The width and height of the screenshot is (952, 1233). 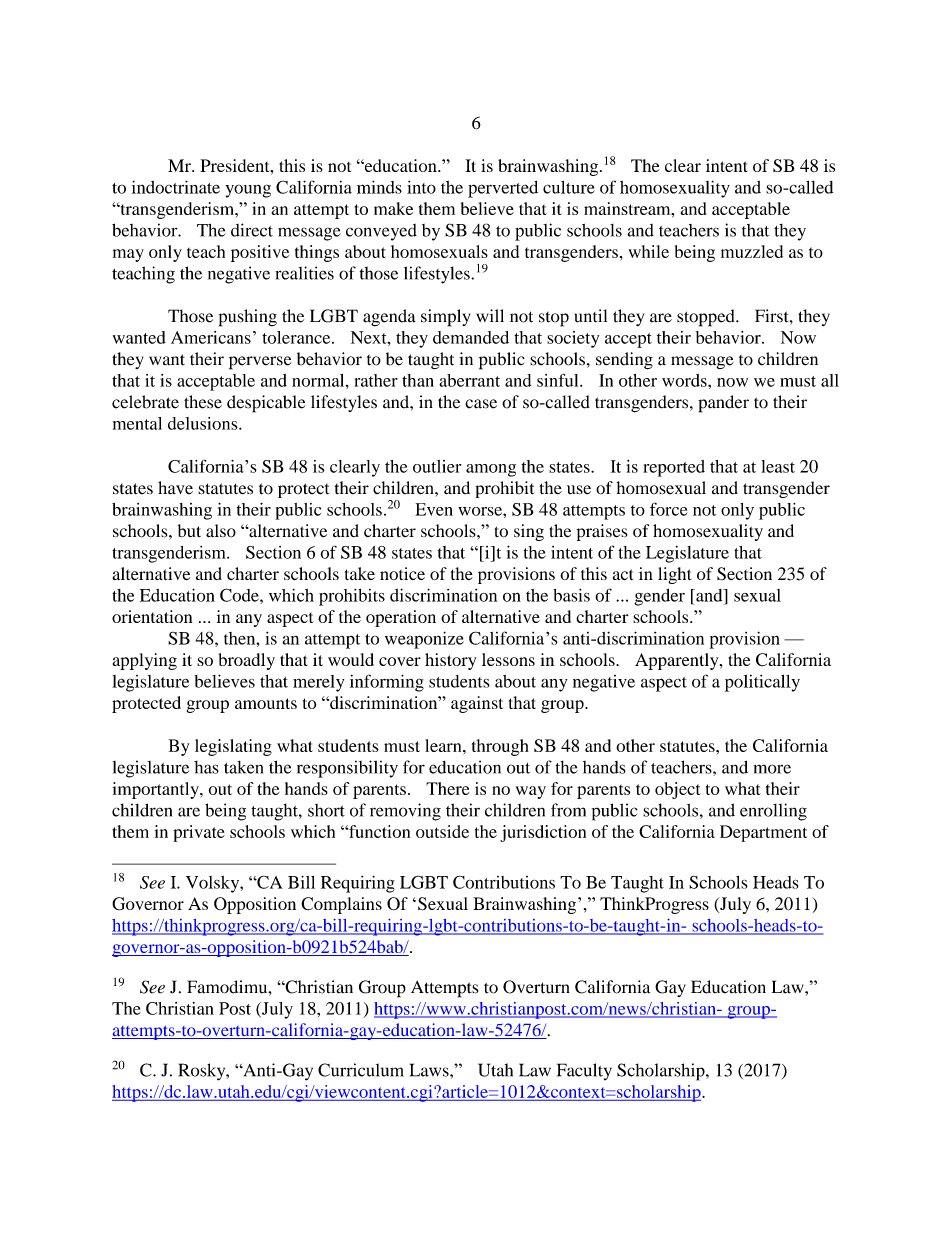 What do you see at coordinates (176, 187) in the screenshot?
I see `indoctrinate` at bounding box center [176, 187].
